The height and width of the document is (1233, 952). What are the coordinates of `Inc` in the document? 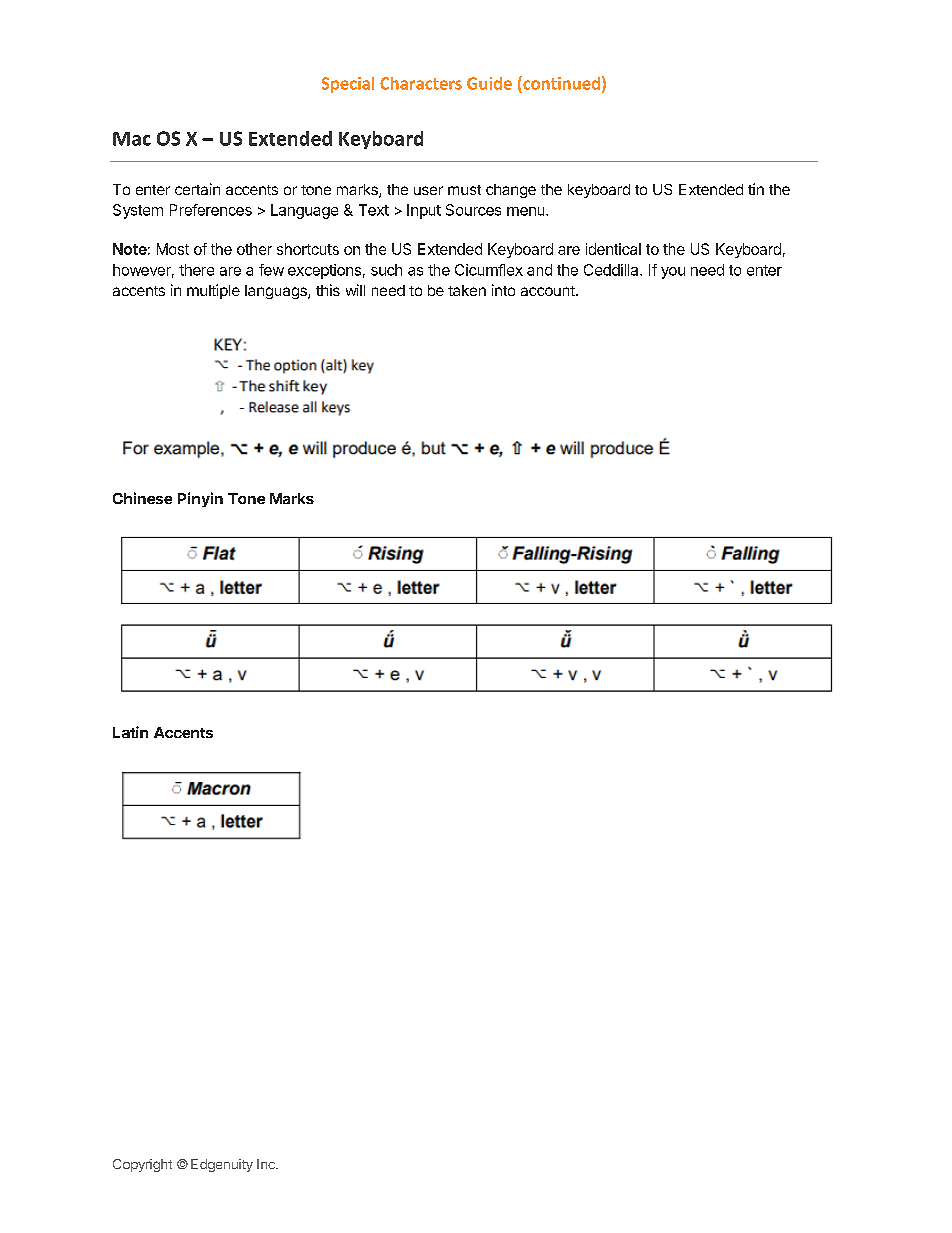 It's located at (267, 1164).
